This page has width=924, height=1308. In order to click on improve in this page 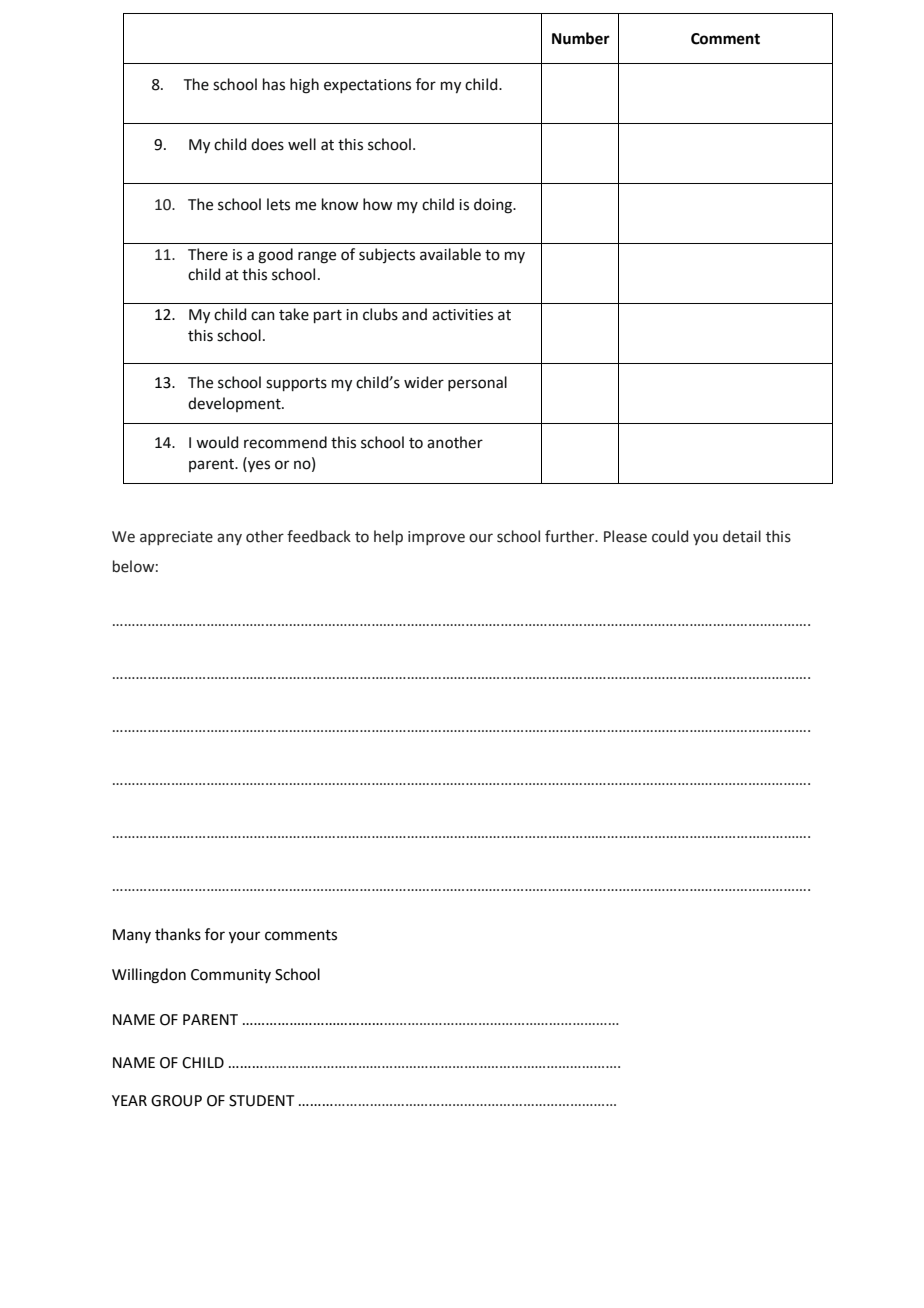, I will do `click(436, 538)`.
